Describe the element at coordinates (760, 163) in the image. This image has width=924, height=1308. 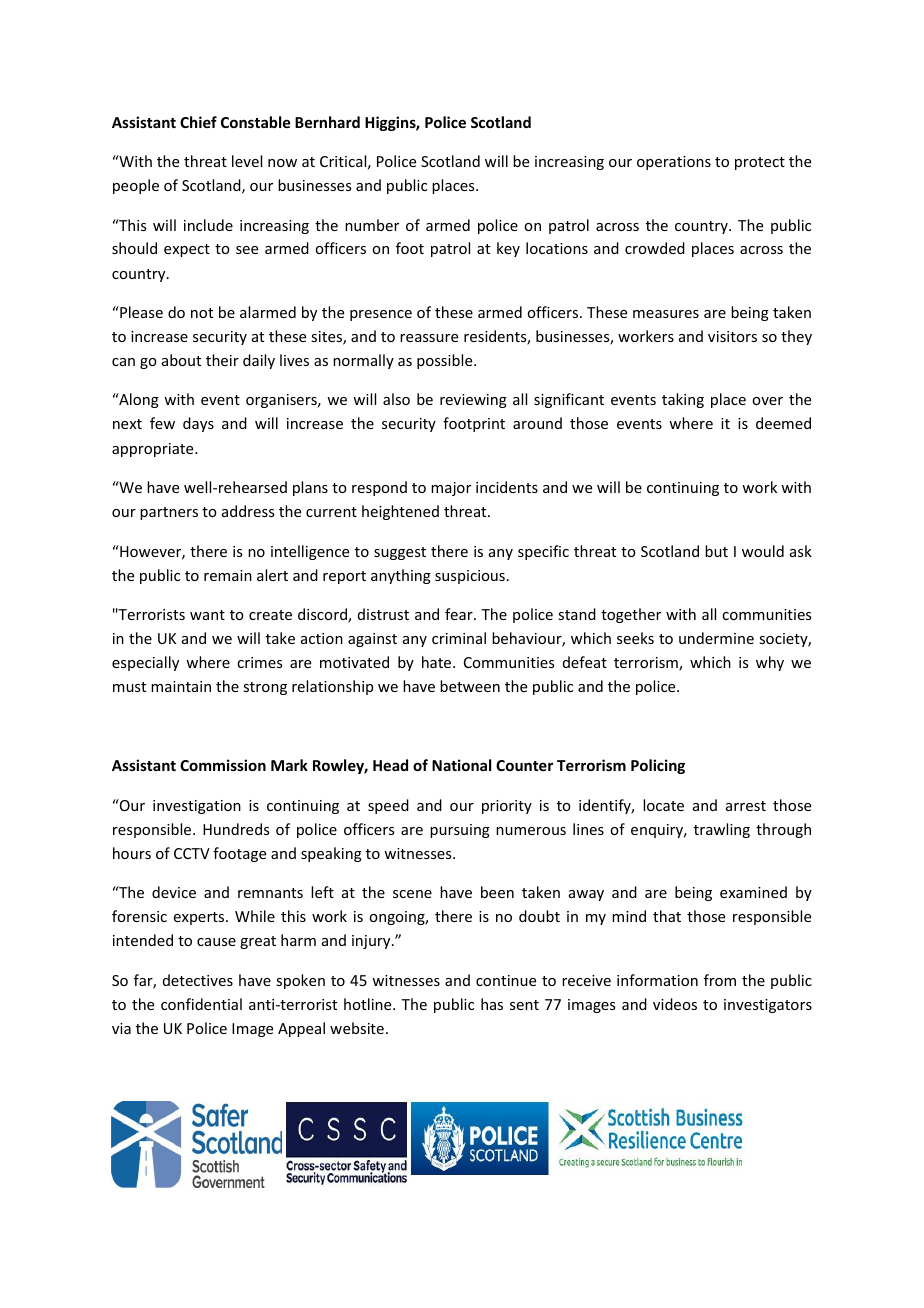
I see `protect` at that location.
